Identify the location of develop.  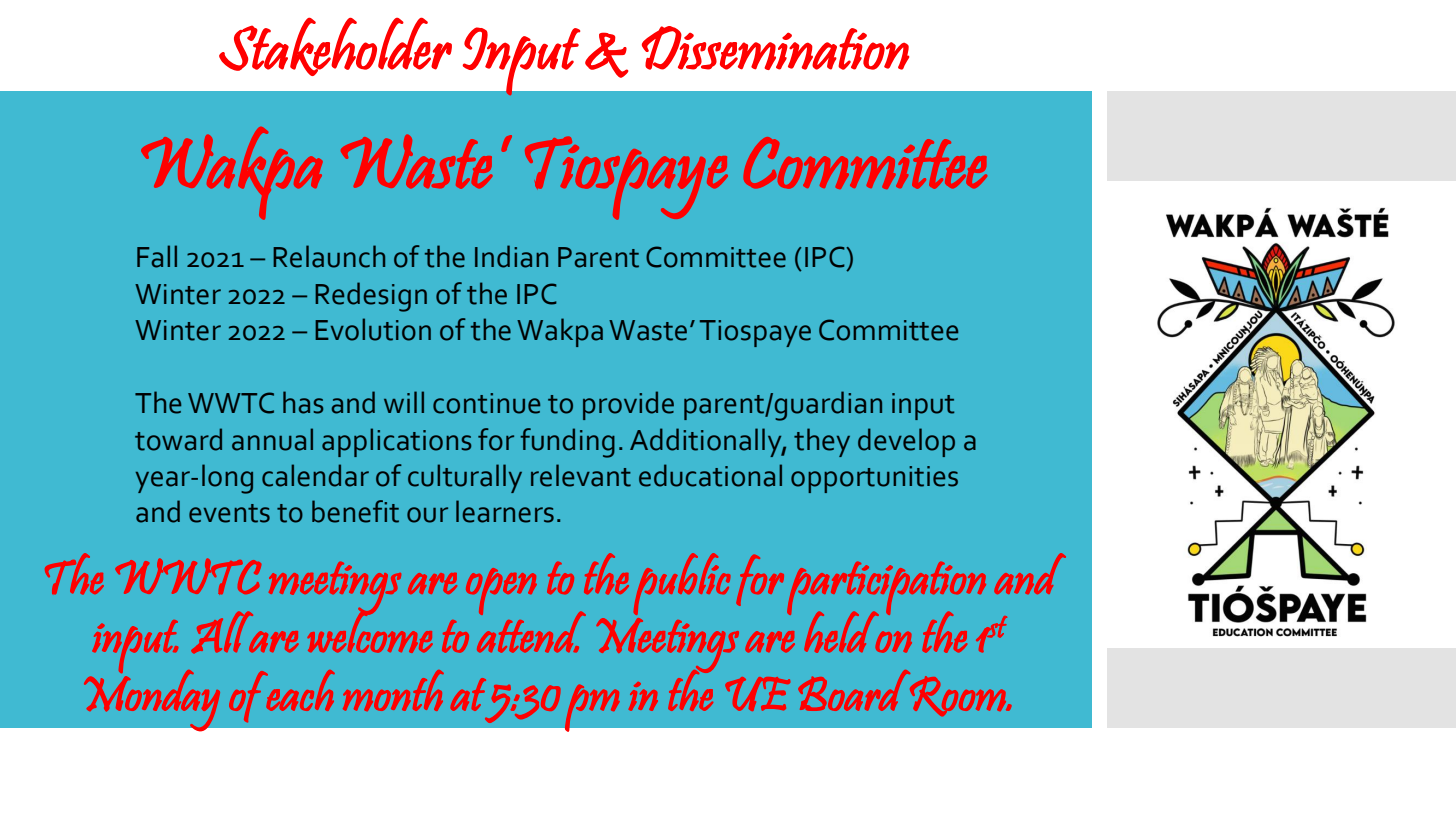
(906, 442).
